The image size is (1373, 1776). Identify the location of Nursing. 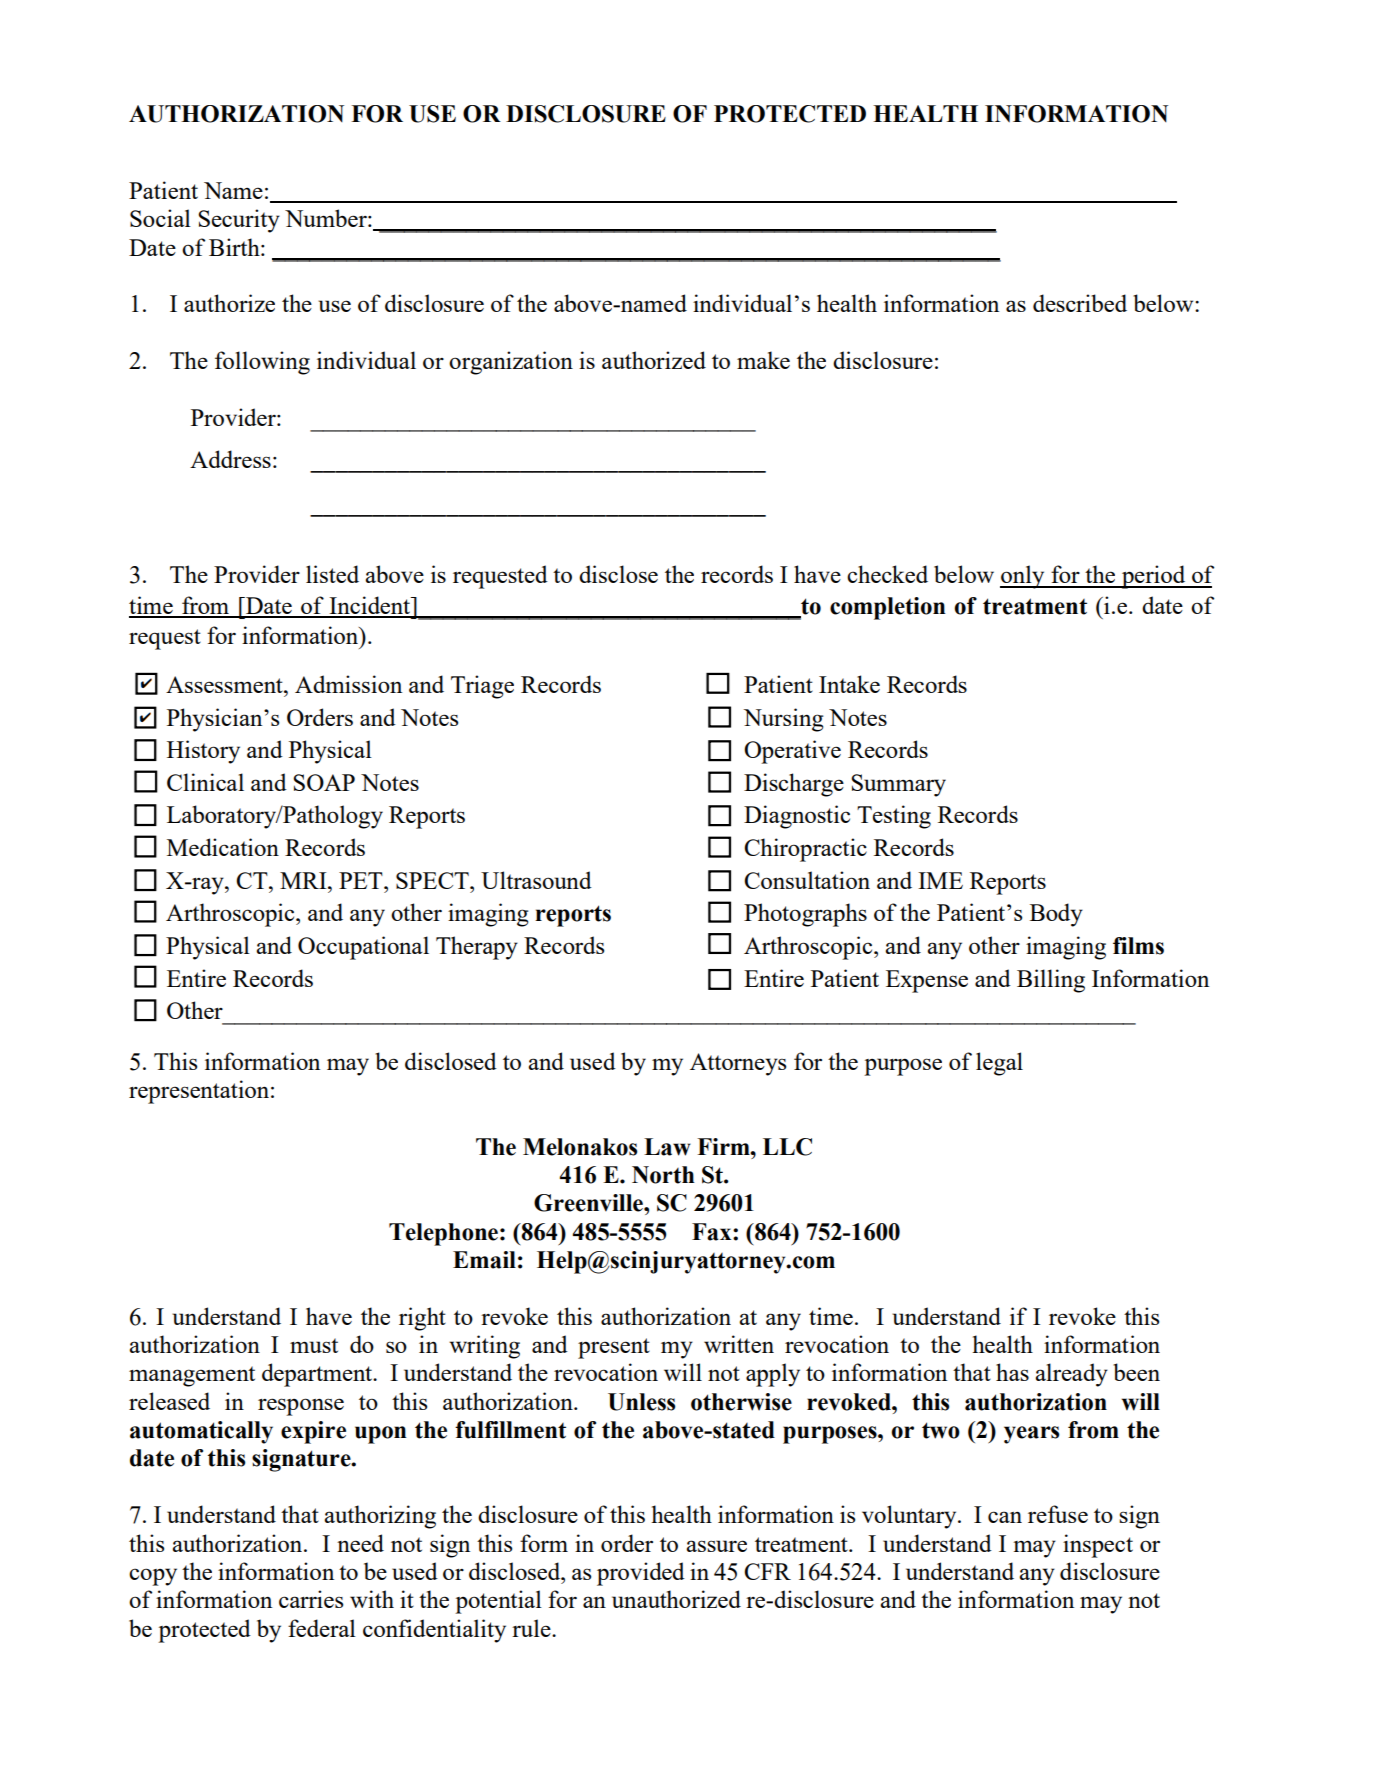
(784, 720).
